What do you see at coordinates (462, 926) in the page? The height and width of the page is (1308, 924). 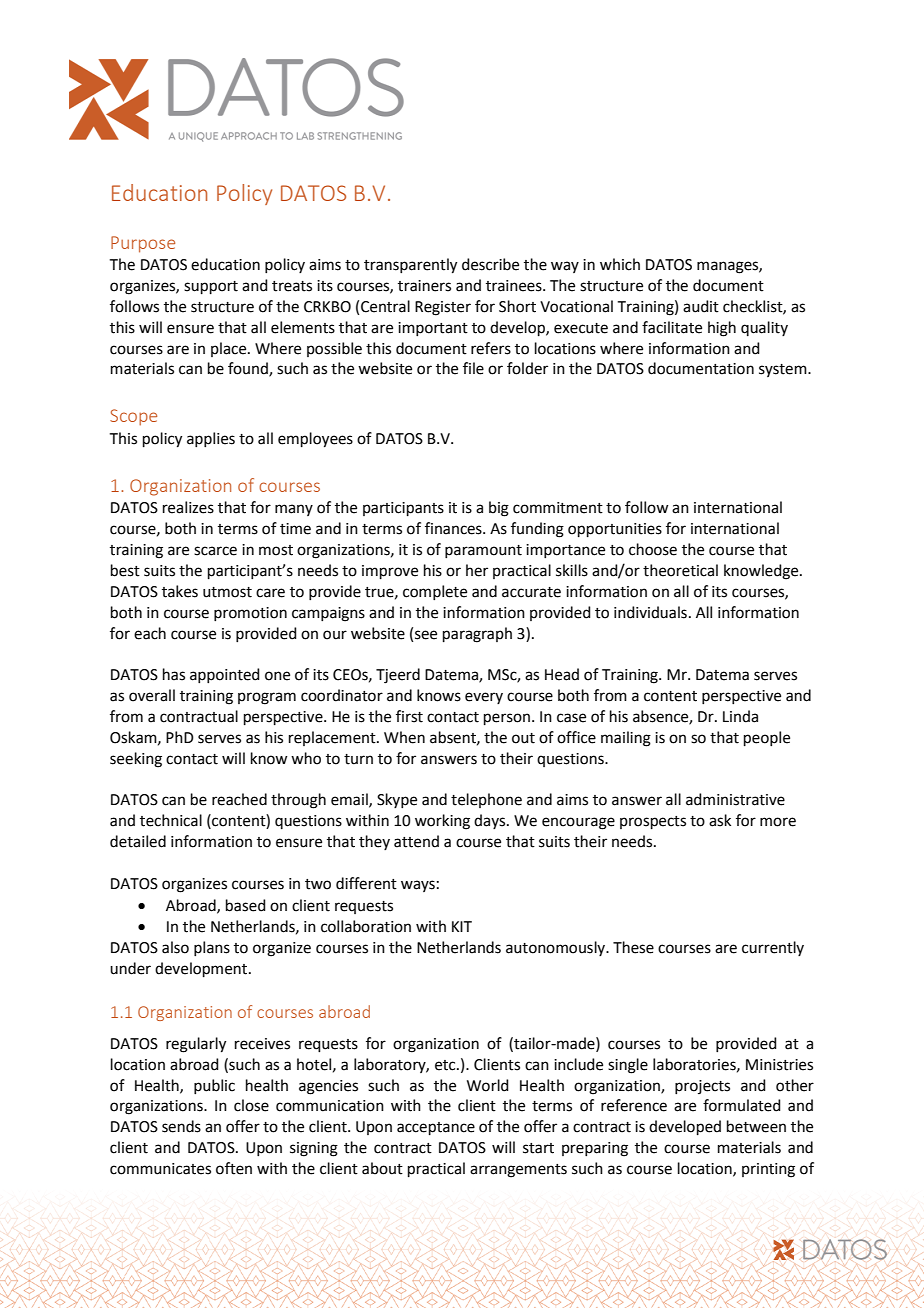 I see `KIT` at bounding box center [462, 926].
